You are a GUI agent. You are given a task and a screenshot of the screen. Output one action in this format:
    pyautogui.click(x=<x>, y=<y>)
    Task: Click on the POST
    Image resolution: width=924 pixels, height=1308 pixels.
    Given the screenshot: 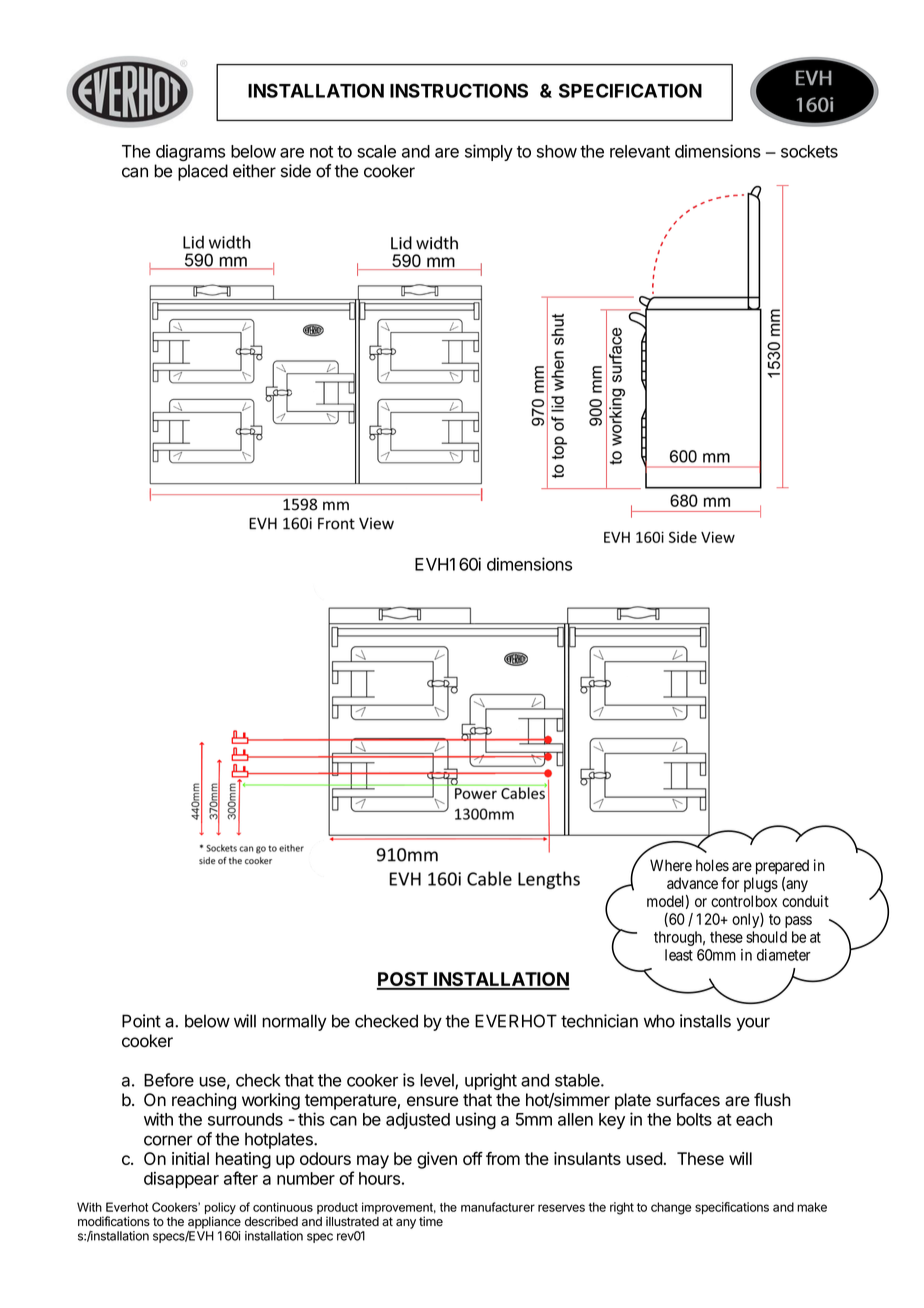 What is the action you would take?
    pyautogui.click(x=403, y=980)
